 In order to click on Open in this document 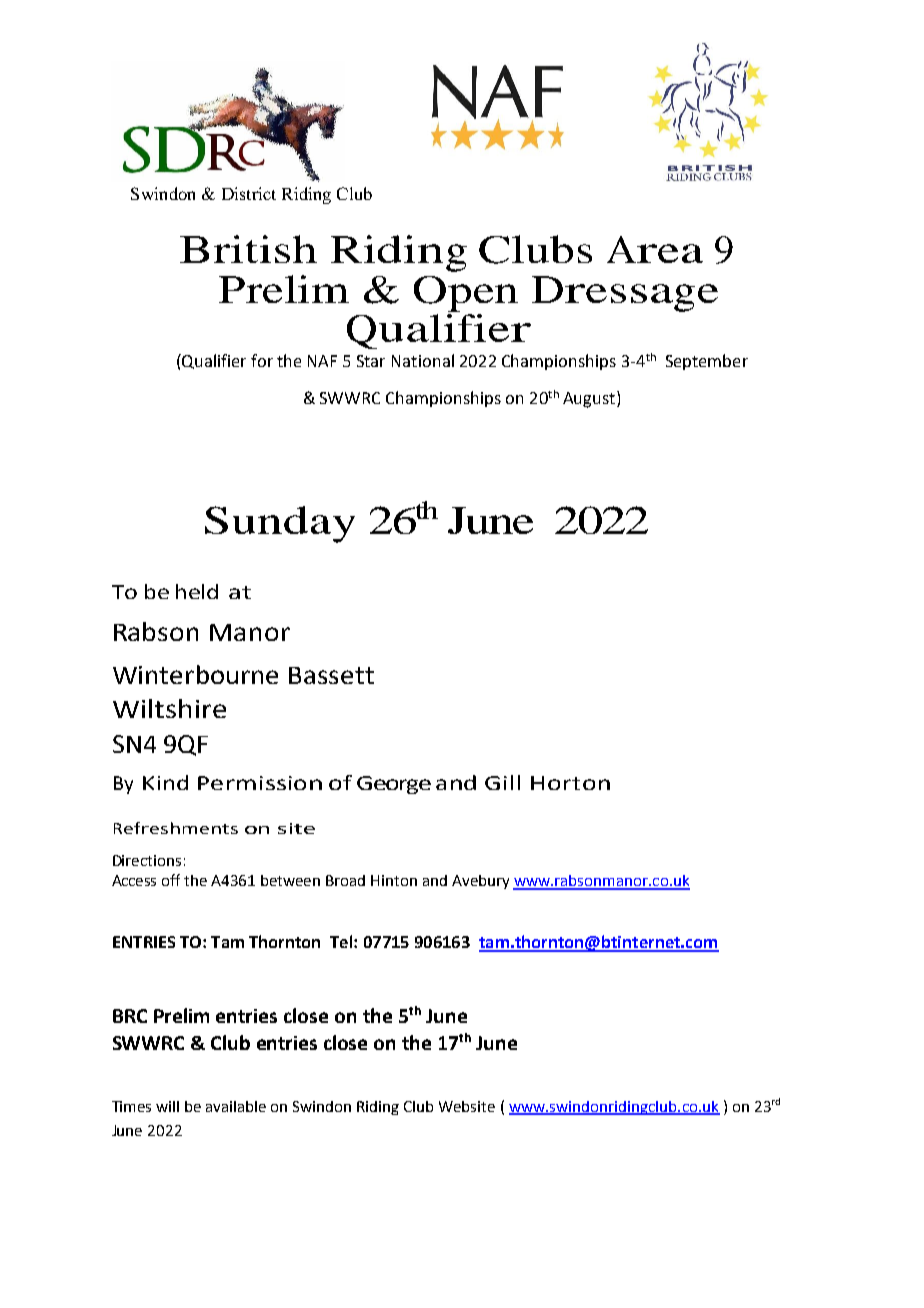, I will do `click(466, 294)`.
